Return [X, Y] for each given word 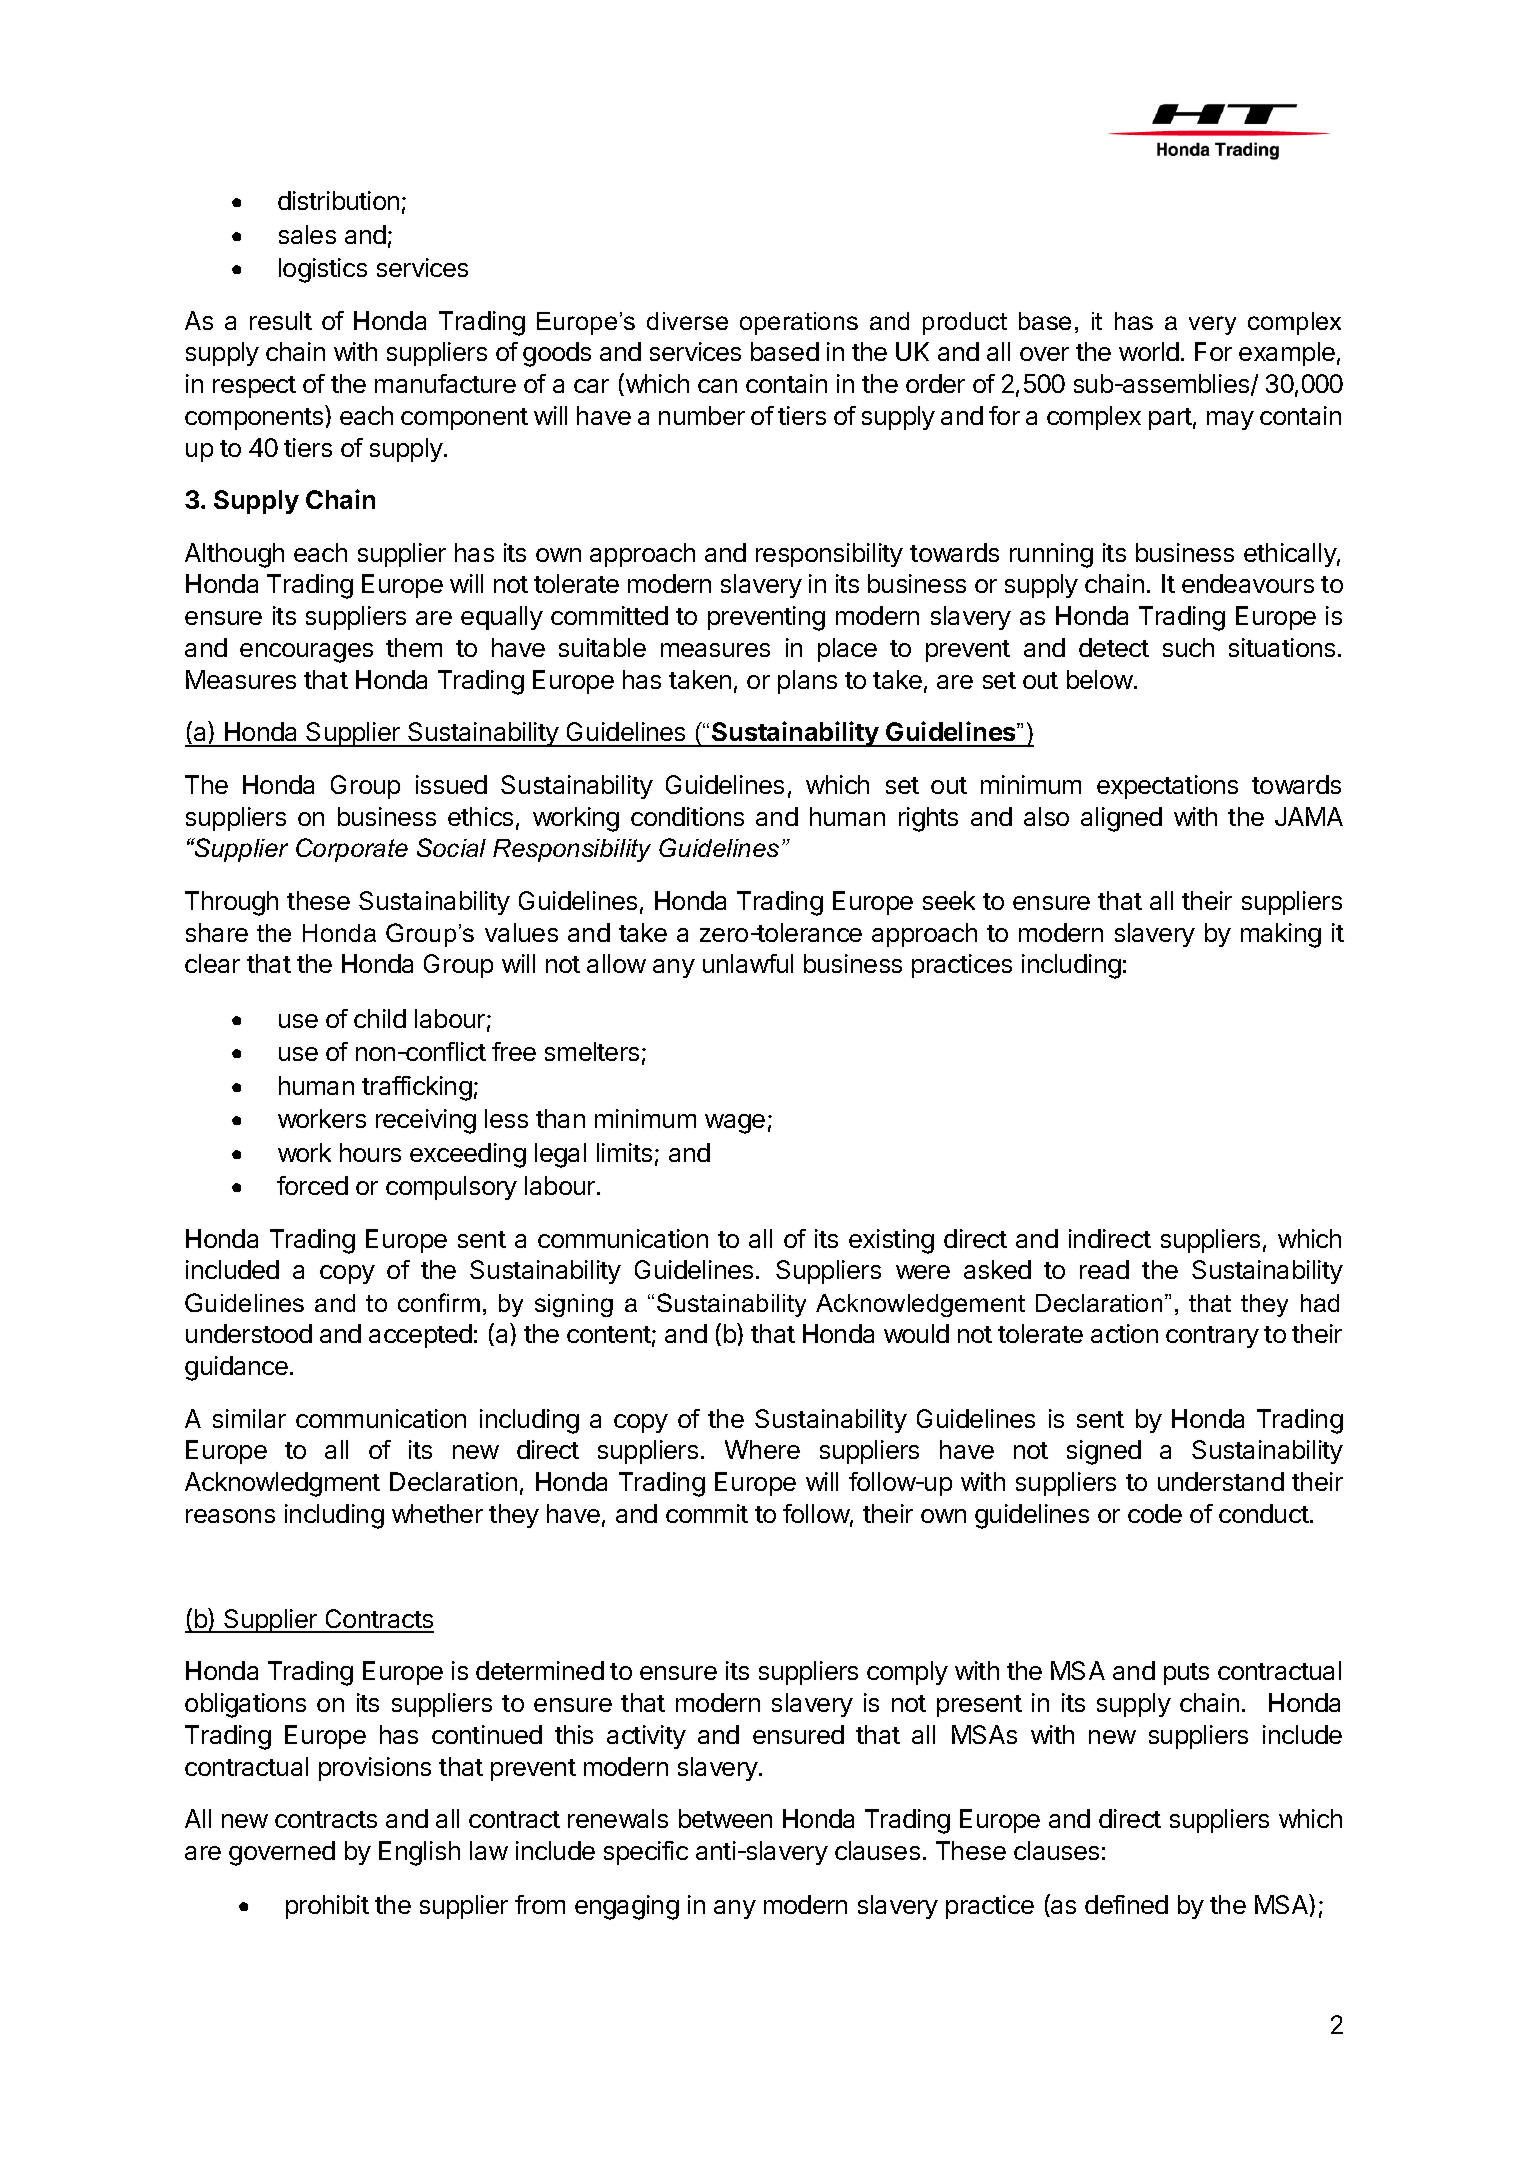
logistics [323, 270]
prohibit [327, 1907]
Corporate [352, 850]
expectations [1167, 787]
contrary [1212, 1337]
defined [1126, 1904]
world [1149, 351]
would [916, 1333]
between [725, 1818]
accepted [420, 1336]
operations [799, 323]
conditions [687, 816]
